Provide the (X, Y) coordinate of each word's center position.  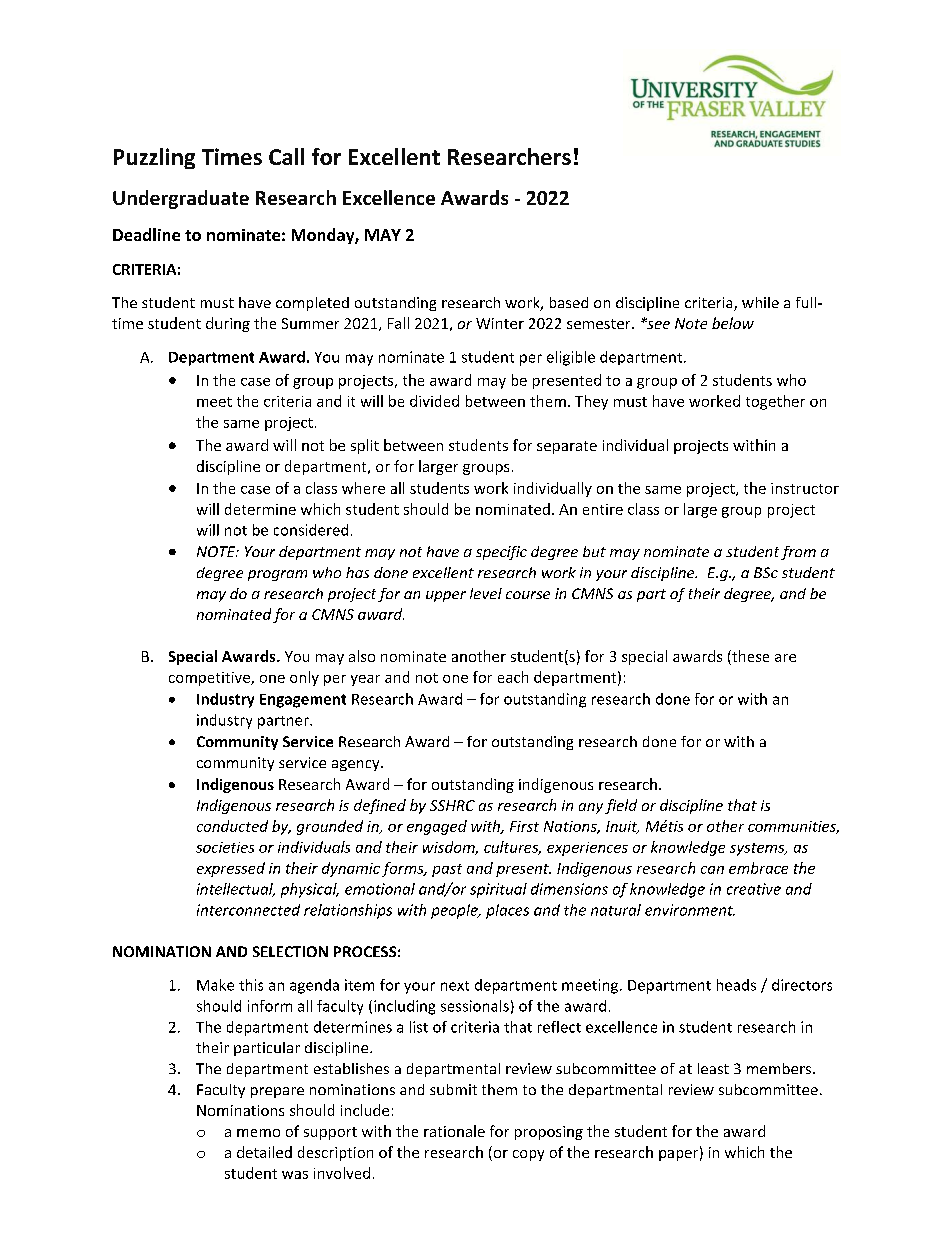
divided (434, 401)
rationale (454, 1131)
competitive (210, 679)
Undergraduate (181, 199)
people (455, 911)
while (760, 302)
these (749, 657)
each (513, 677)
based (569, 302)
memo (258, 1133)
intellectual (236, 890)
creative (754, 889)
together (775, 402)
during (228, 324)
